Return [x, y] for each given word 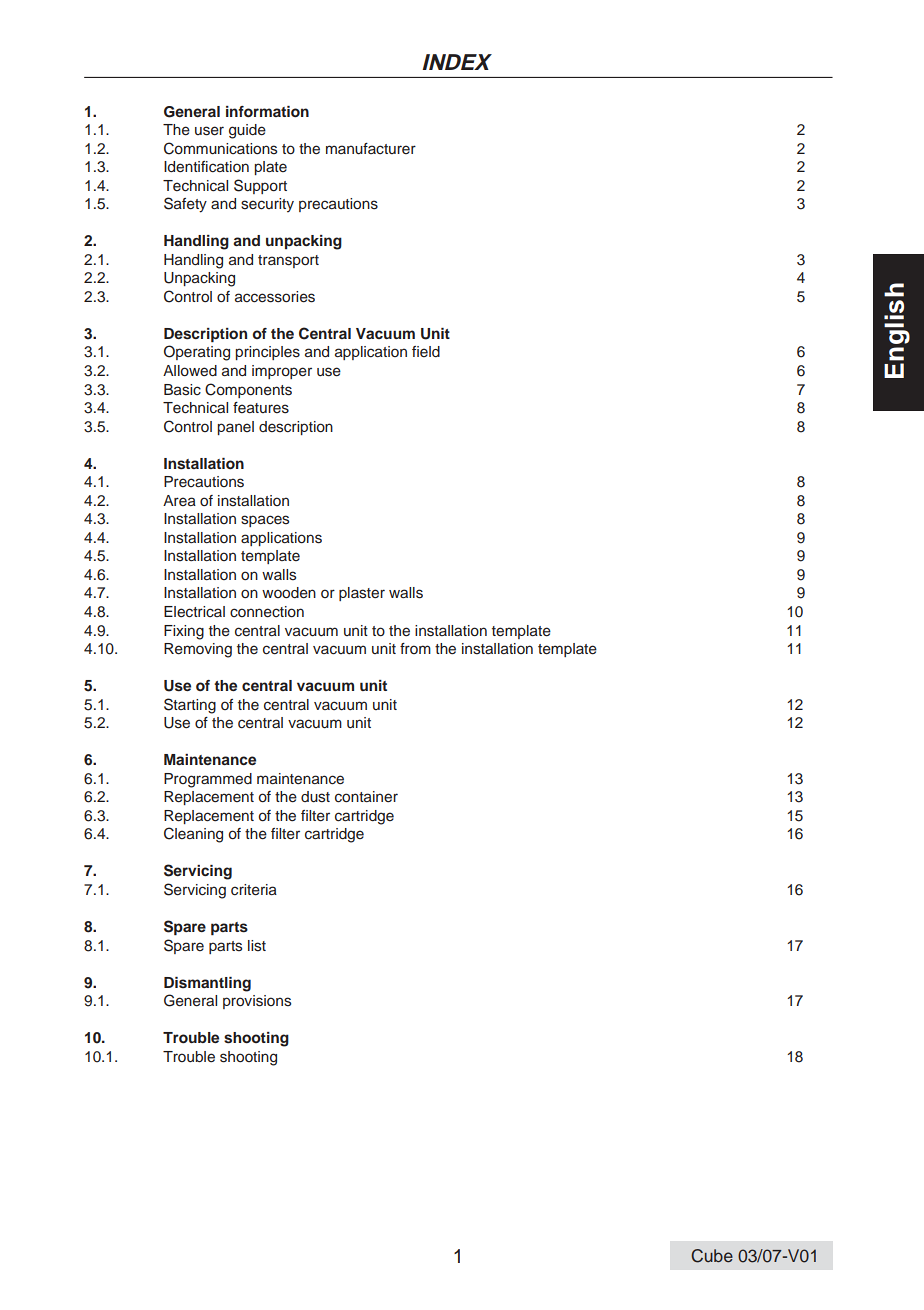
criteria [254, 890]
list [257, 946]
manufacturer [371, 149]
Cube [712, 1256]
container [366, 797]
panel [236, 428]
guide [247, 131]
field [426, 351]
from [415, 648]
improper [282, 372]
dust [315, 797]
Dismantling [207, 984]
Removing [198, 650]
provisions [257, 1002]
